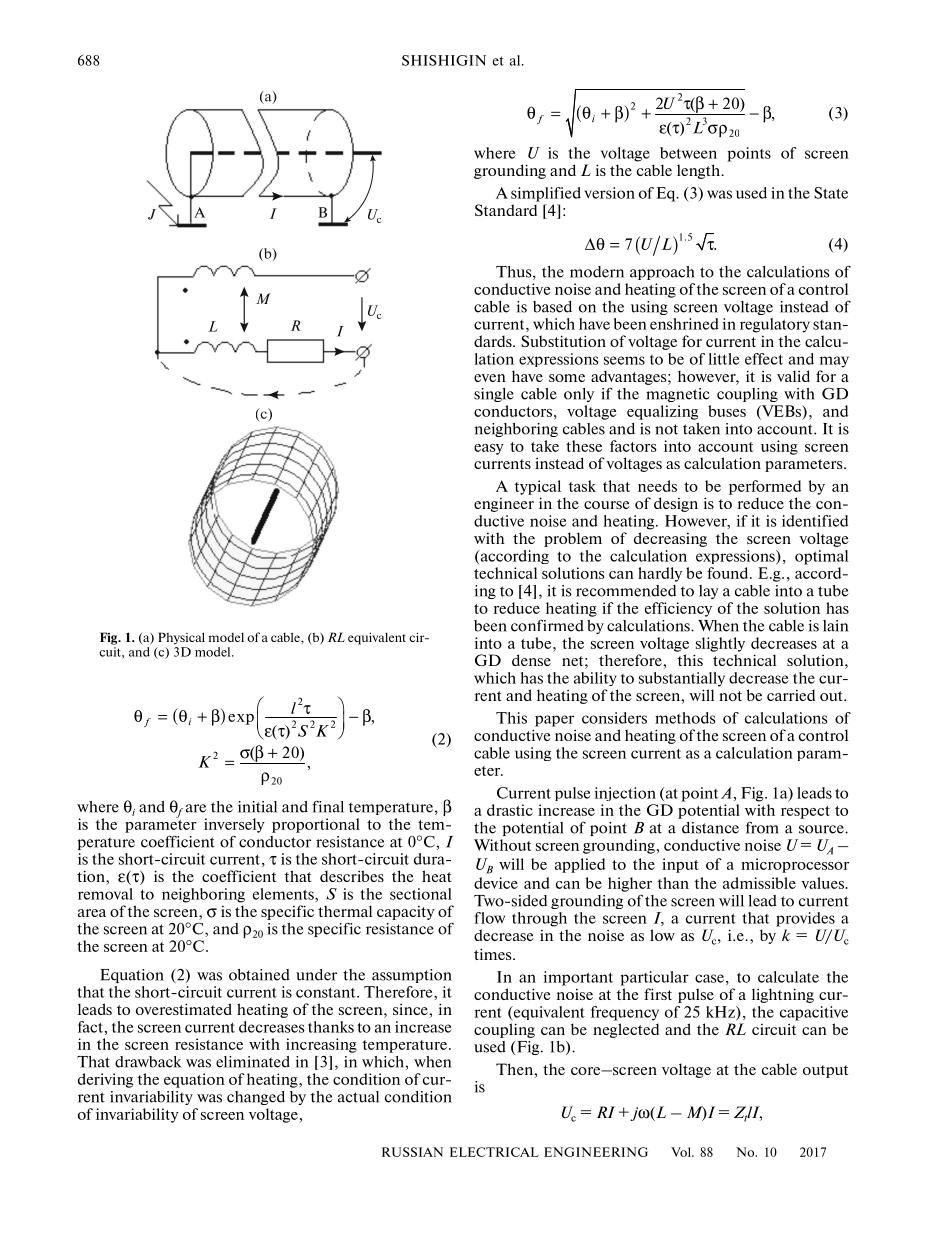  Describe the element at coordinates (765, 487) in the page. I see `performed` at that location.
